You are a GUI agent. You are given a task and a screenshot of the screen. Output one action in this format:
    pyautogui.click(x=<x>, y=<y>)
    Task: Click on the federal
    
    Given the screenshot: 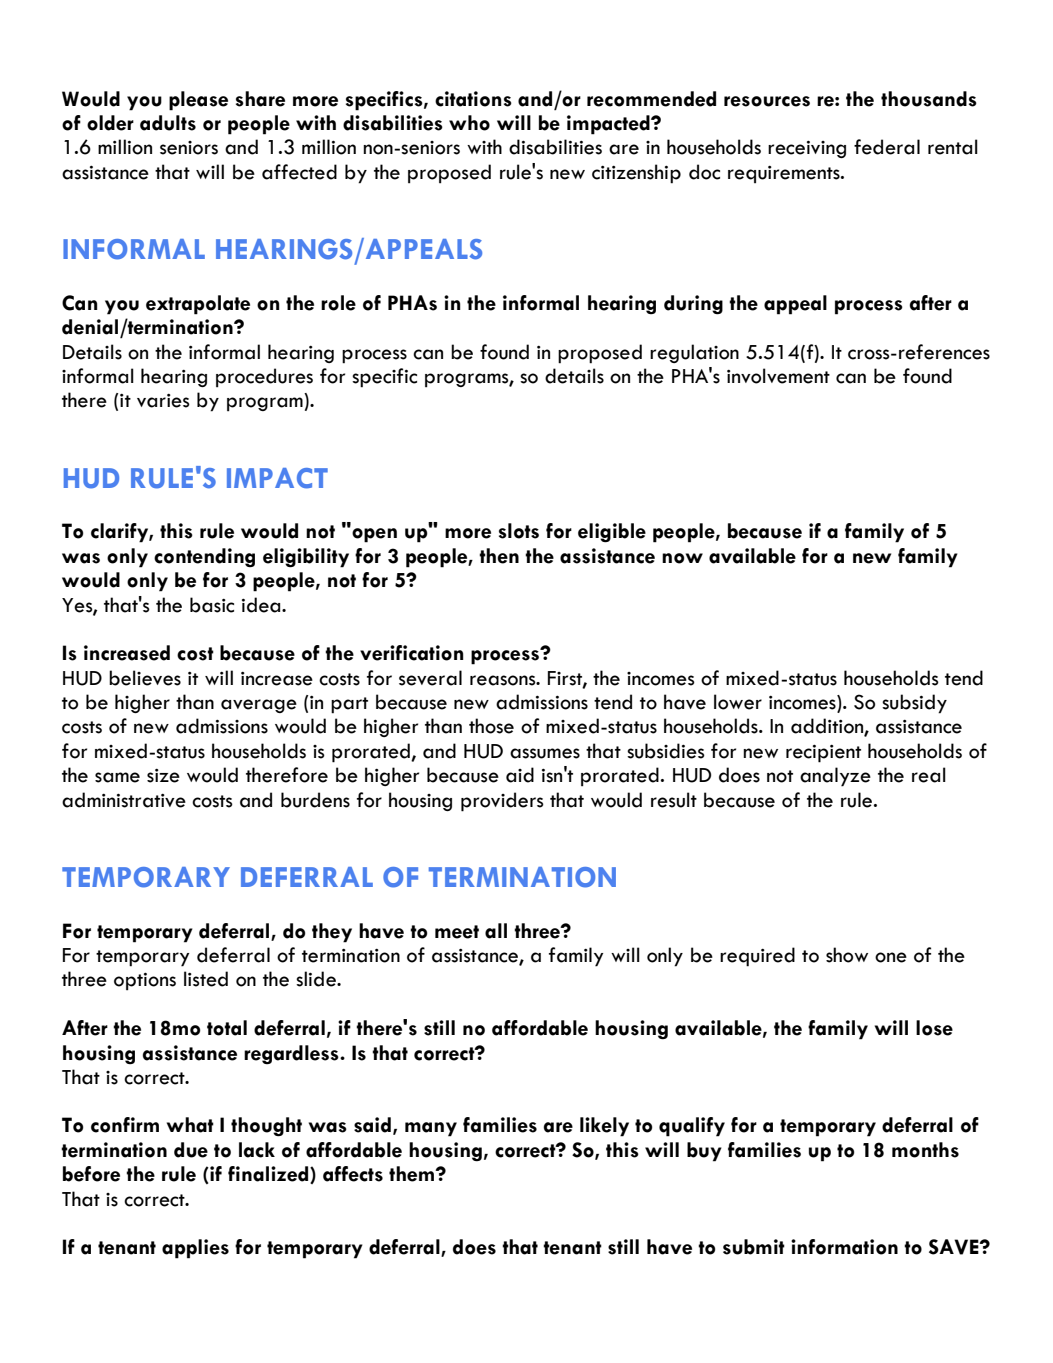 What is the action you would take?
    pyautogui.click(x=887, y=147)
